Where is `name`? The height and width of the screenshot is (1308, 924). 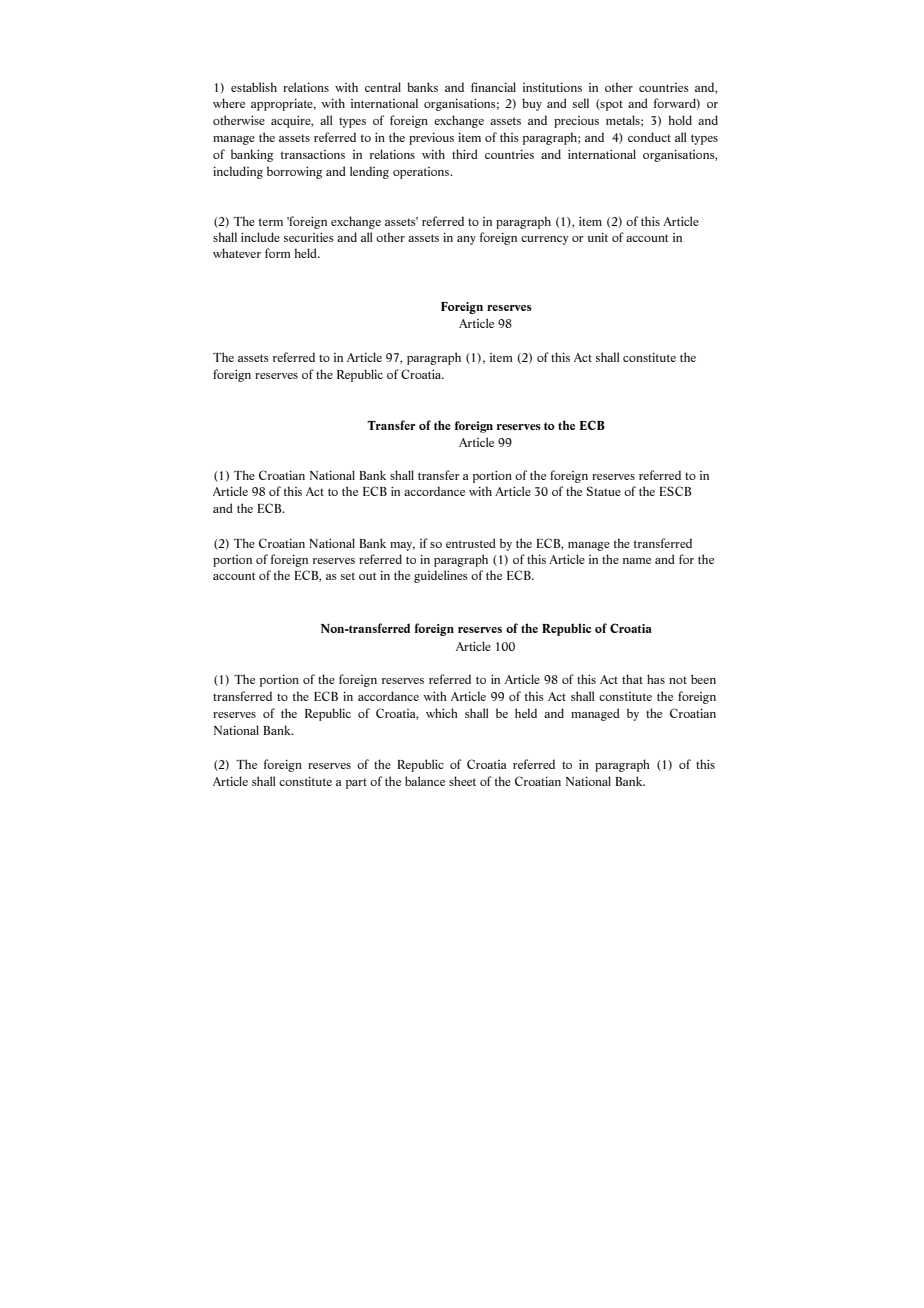
name is located at coordinates (637, 561).
